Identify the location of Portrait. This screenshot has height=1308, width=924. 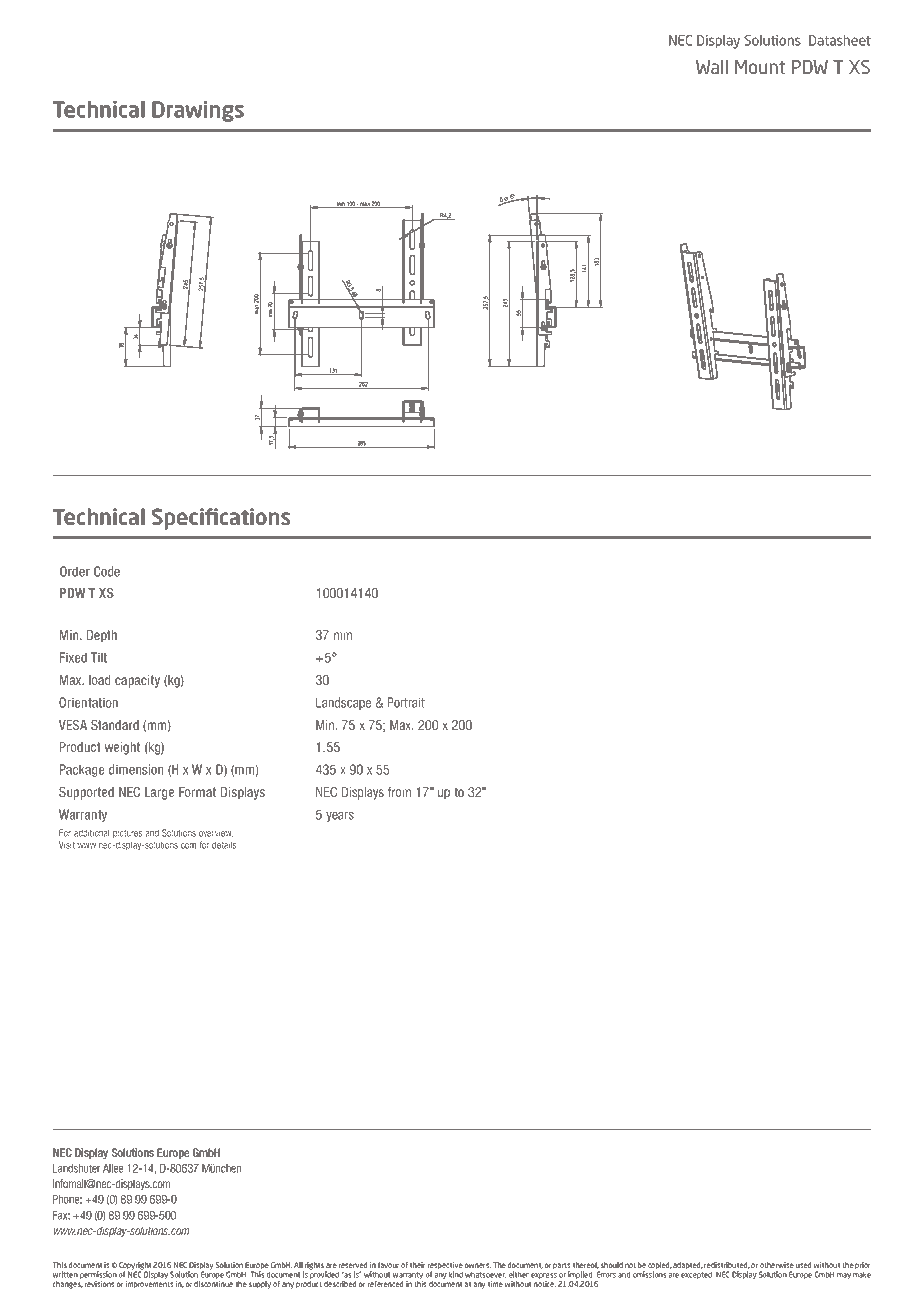
(406, 702).
